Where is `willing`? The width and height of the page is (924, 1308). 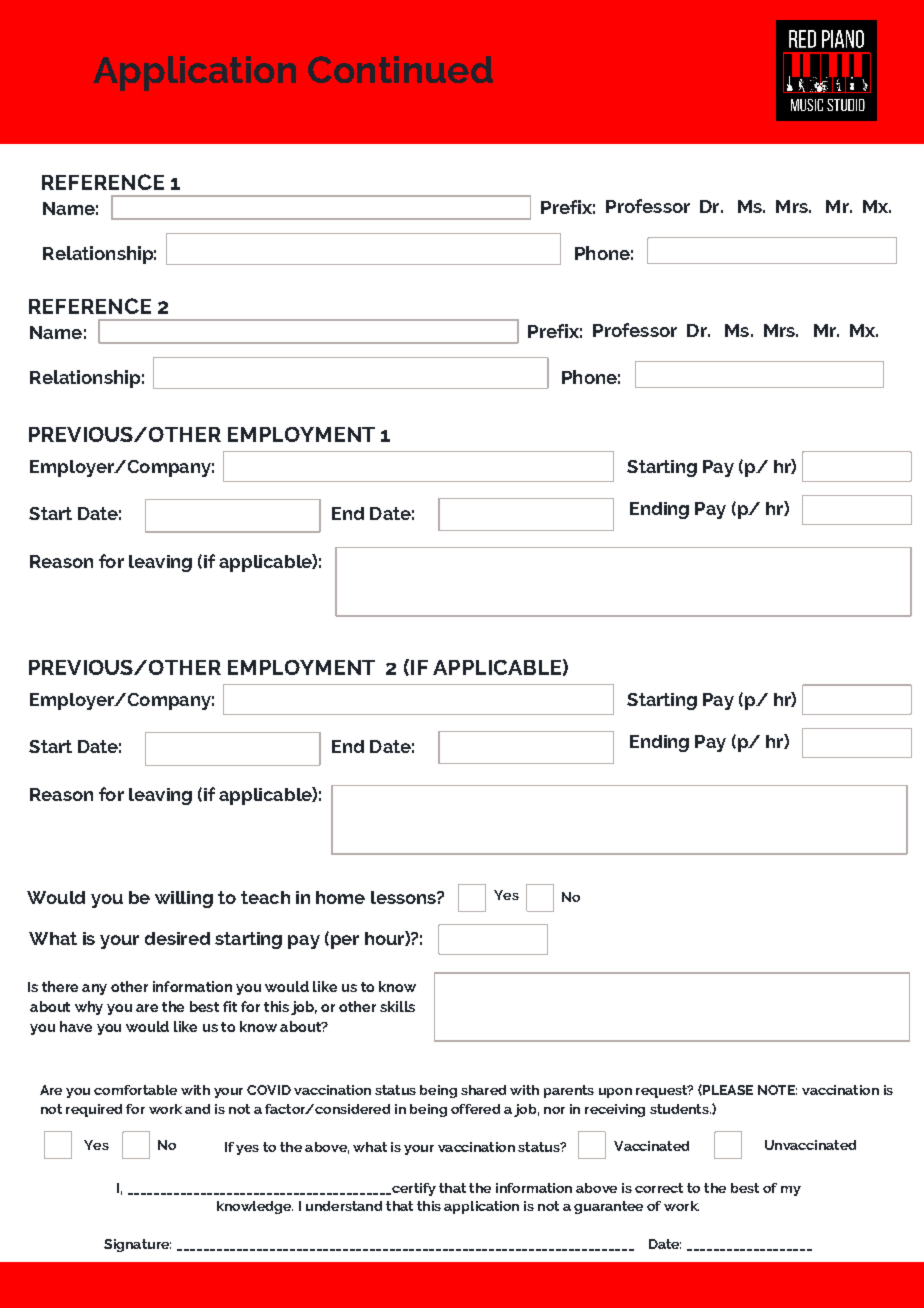
willing is located at coordinates (184, 899).
